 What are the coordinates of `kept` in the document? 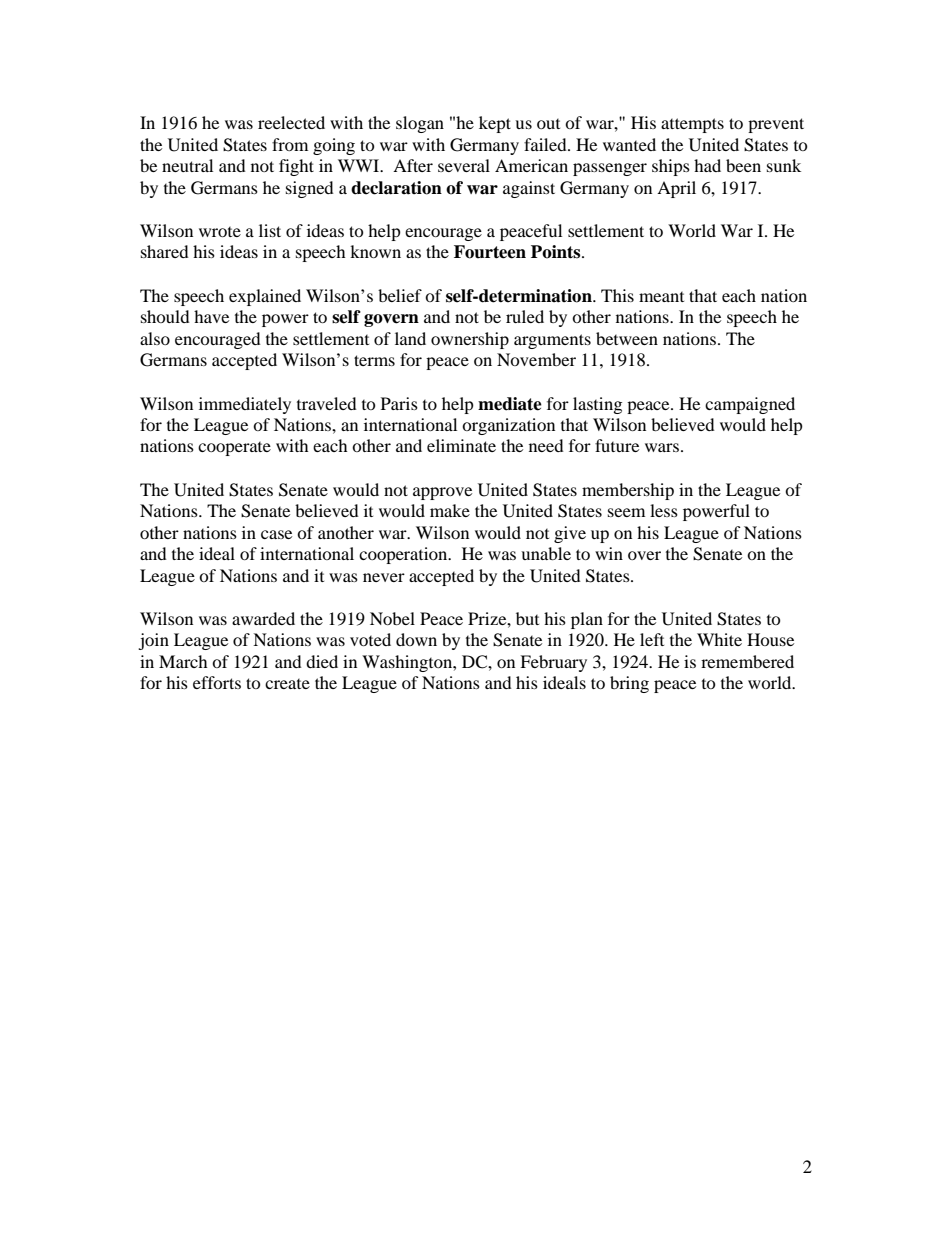 It's located at (495, 124).
